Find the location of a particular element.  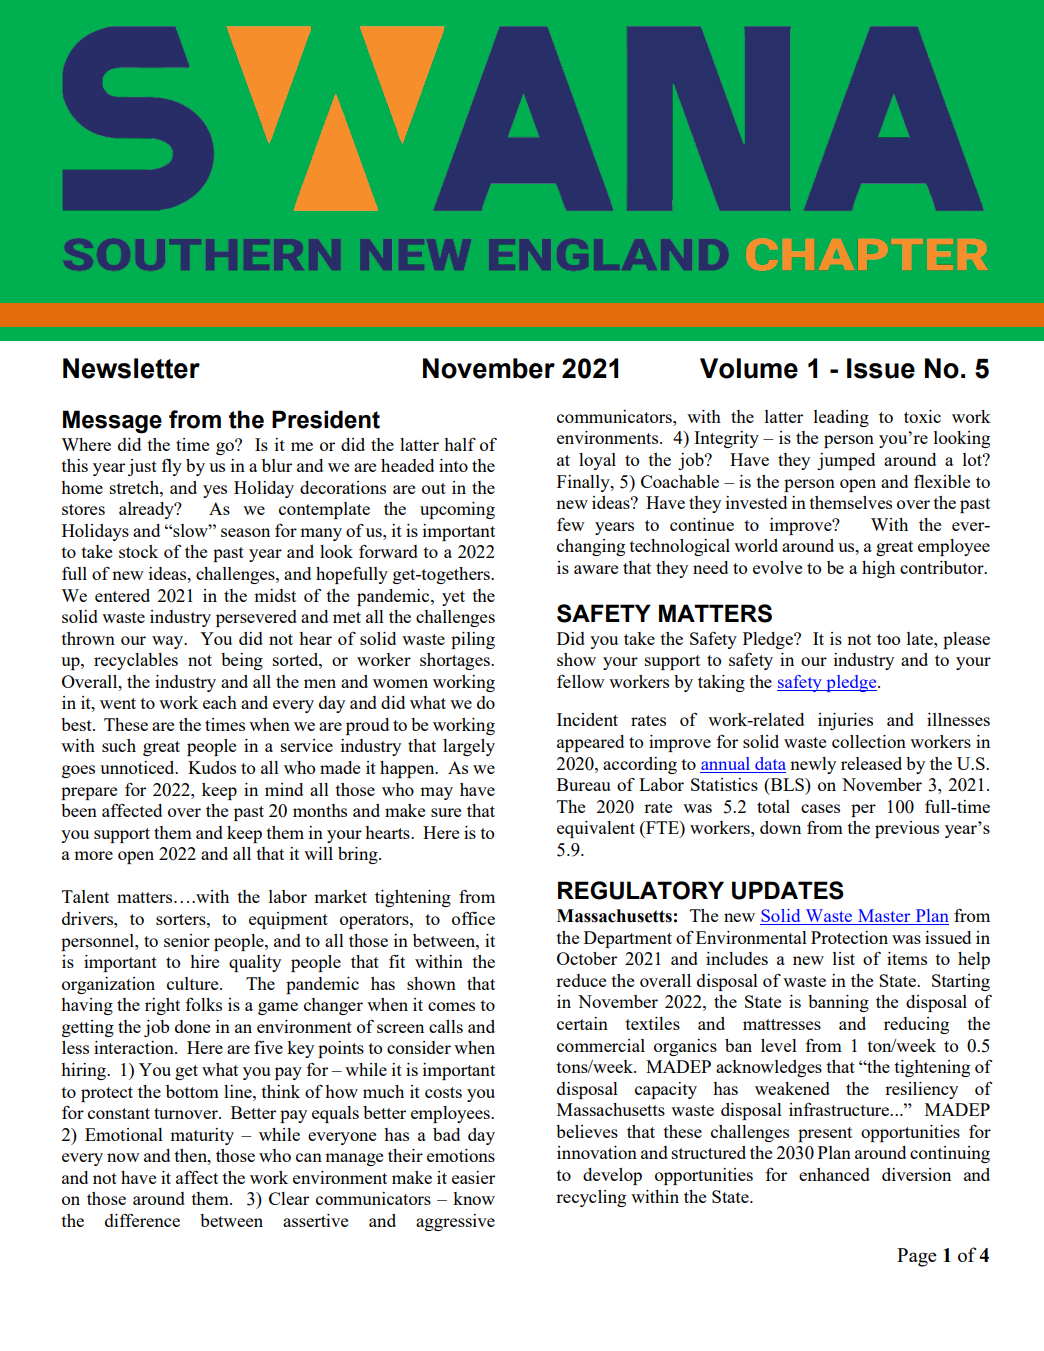

sure is located at coordinates (446, 812).
